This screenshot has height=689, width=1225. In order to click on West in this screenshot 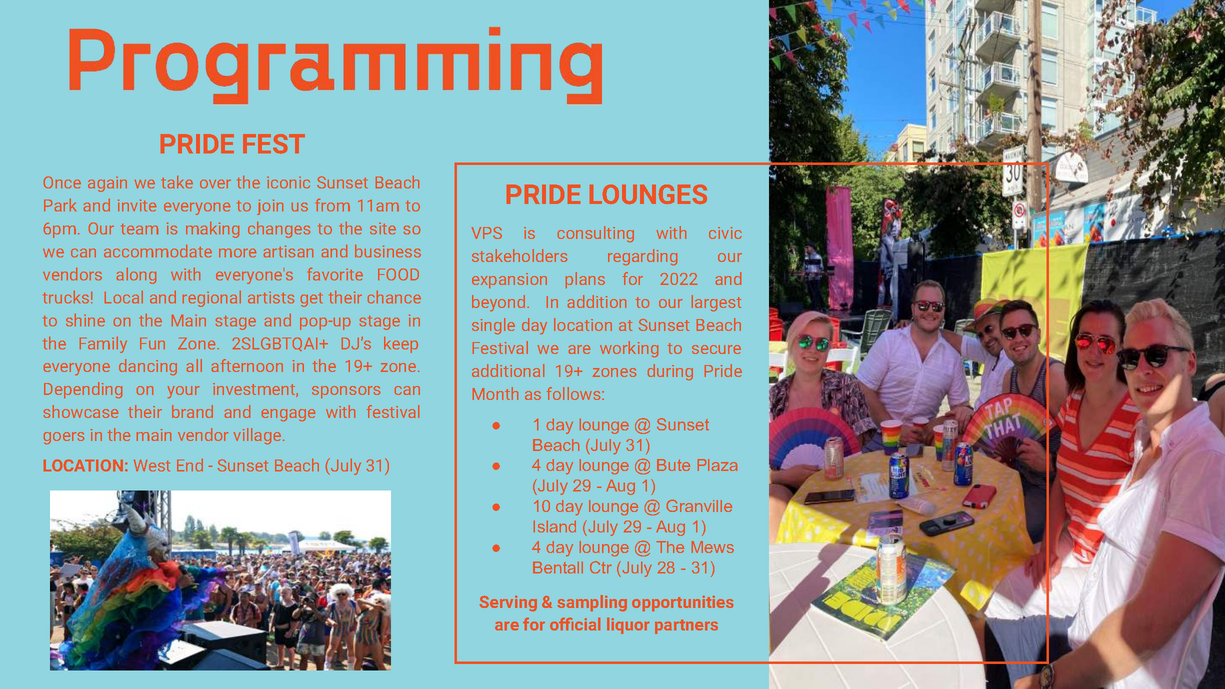, I will do `click(152, 465)`.
